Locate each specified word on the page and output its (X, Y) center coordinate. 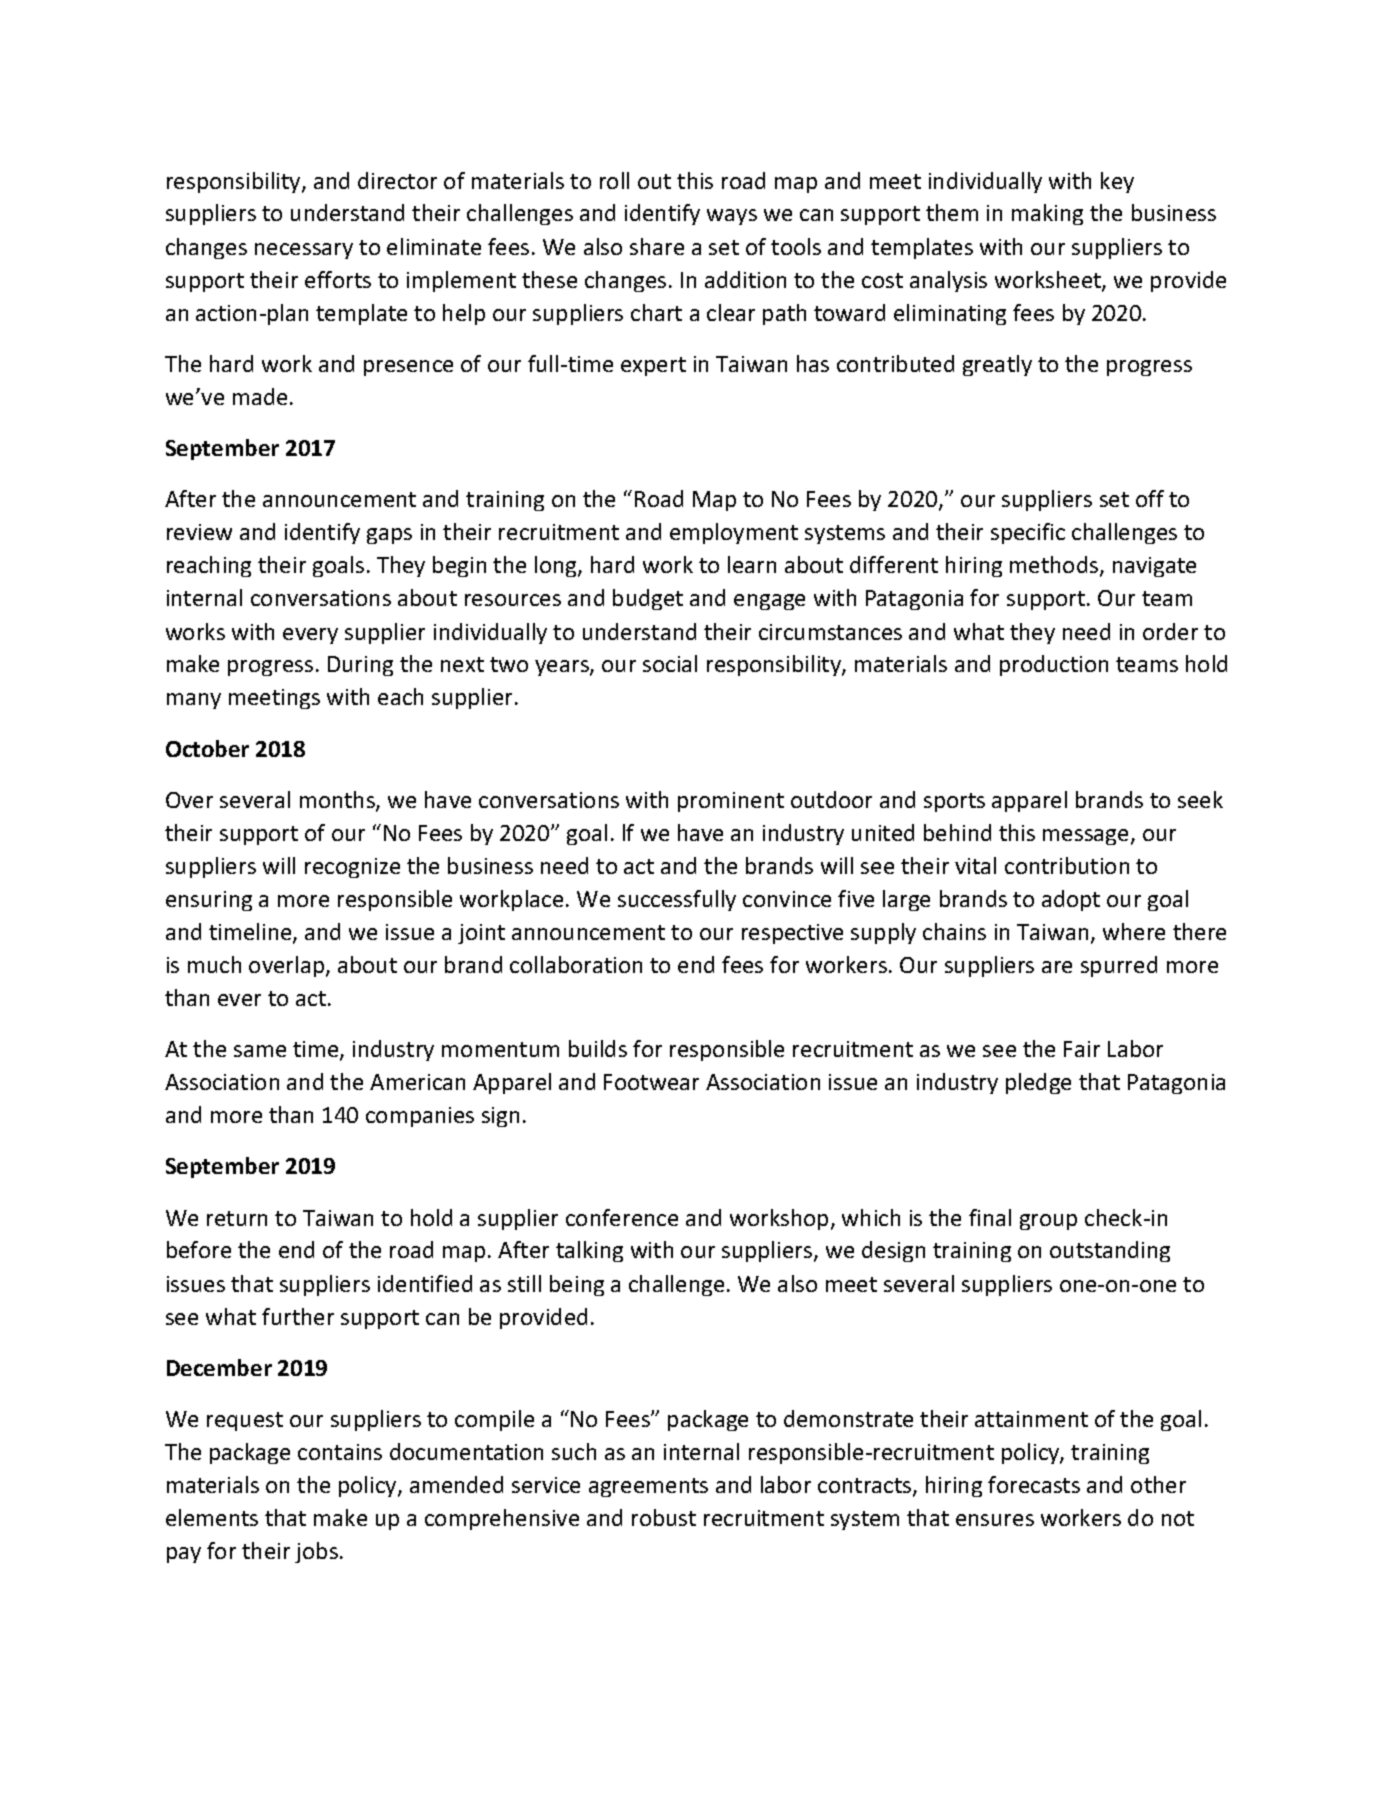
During (360, 666)
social (670, 663)
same (260, 1051)
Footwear (651, 1082)
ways (732, 217)
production (1054, 665)
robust (664, 1517)
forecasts (1034, 1484)
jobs (316, 1552)
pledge (1038, 1083)
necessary (304, 251)
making (1047, 214)
